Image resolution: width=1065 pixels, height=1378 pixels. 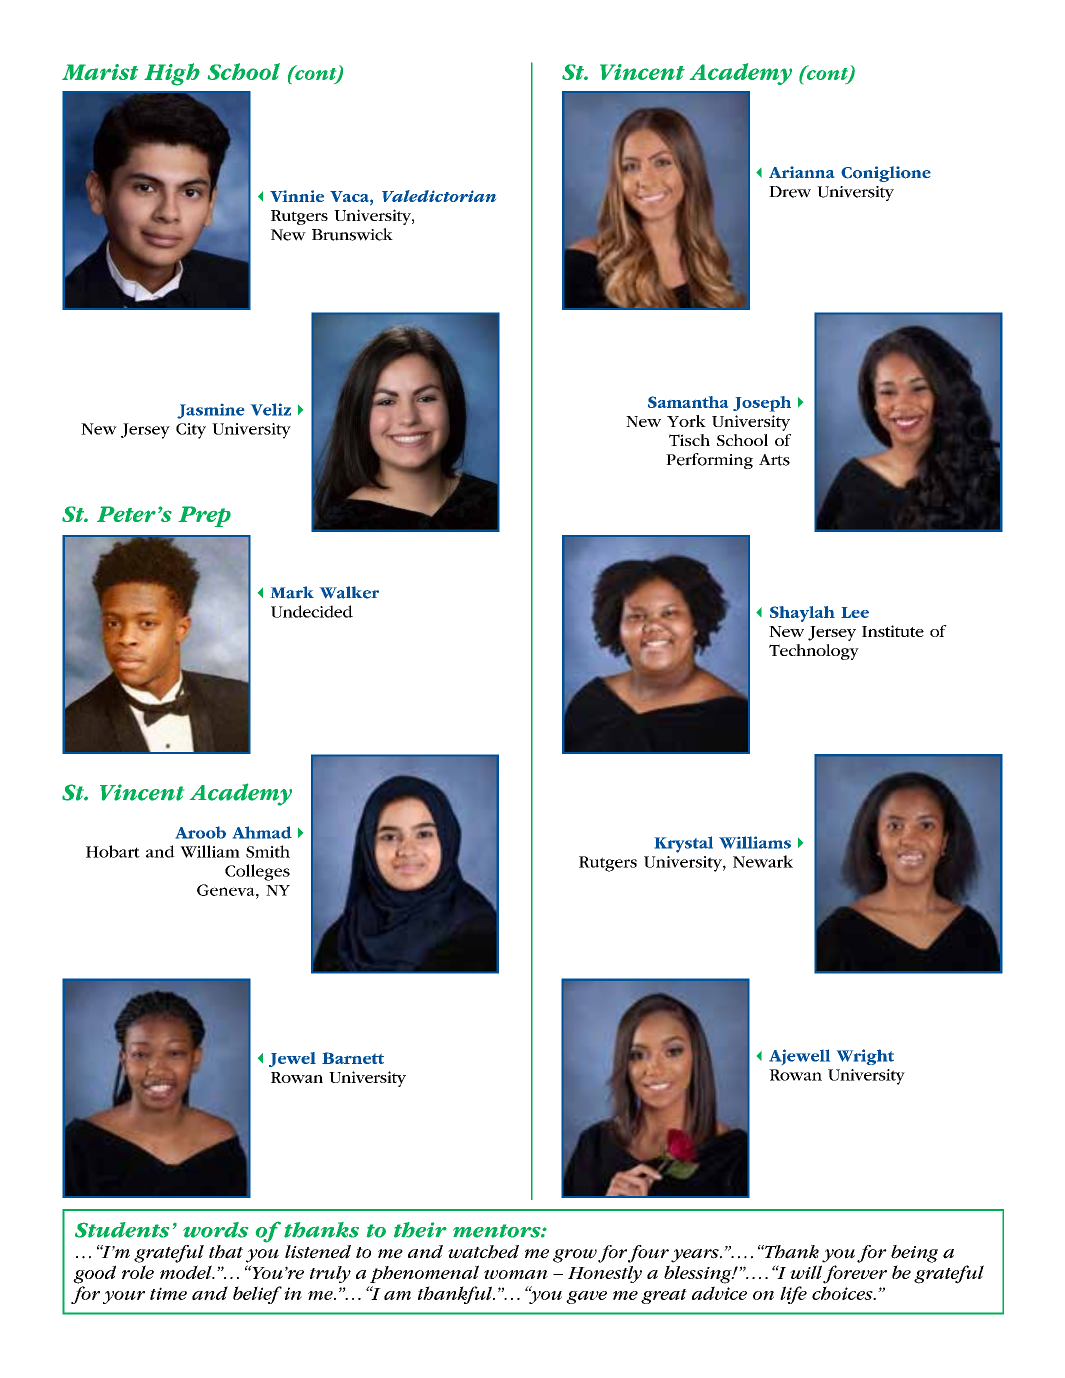 What do you see at coordinates (814, 652) in the screenshot?
I see `Technology` at bounding box center [814, 652].
